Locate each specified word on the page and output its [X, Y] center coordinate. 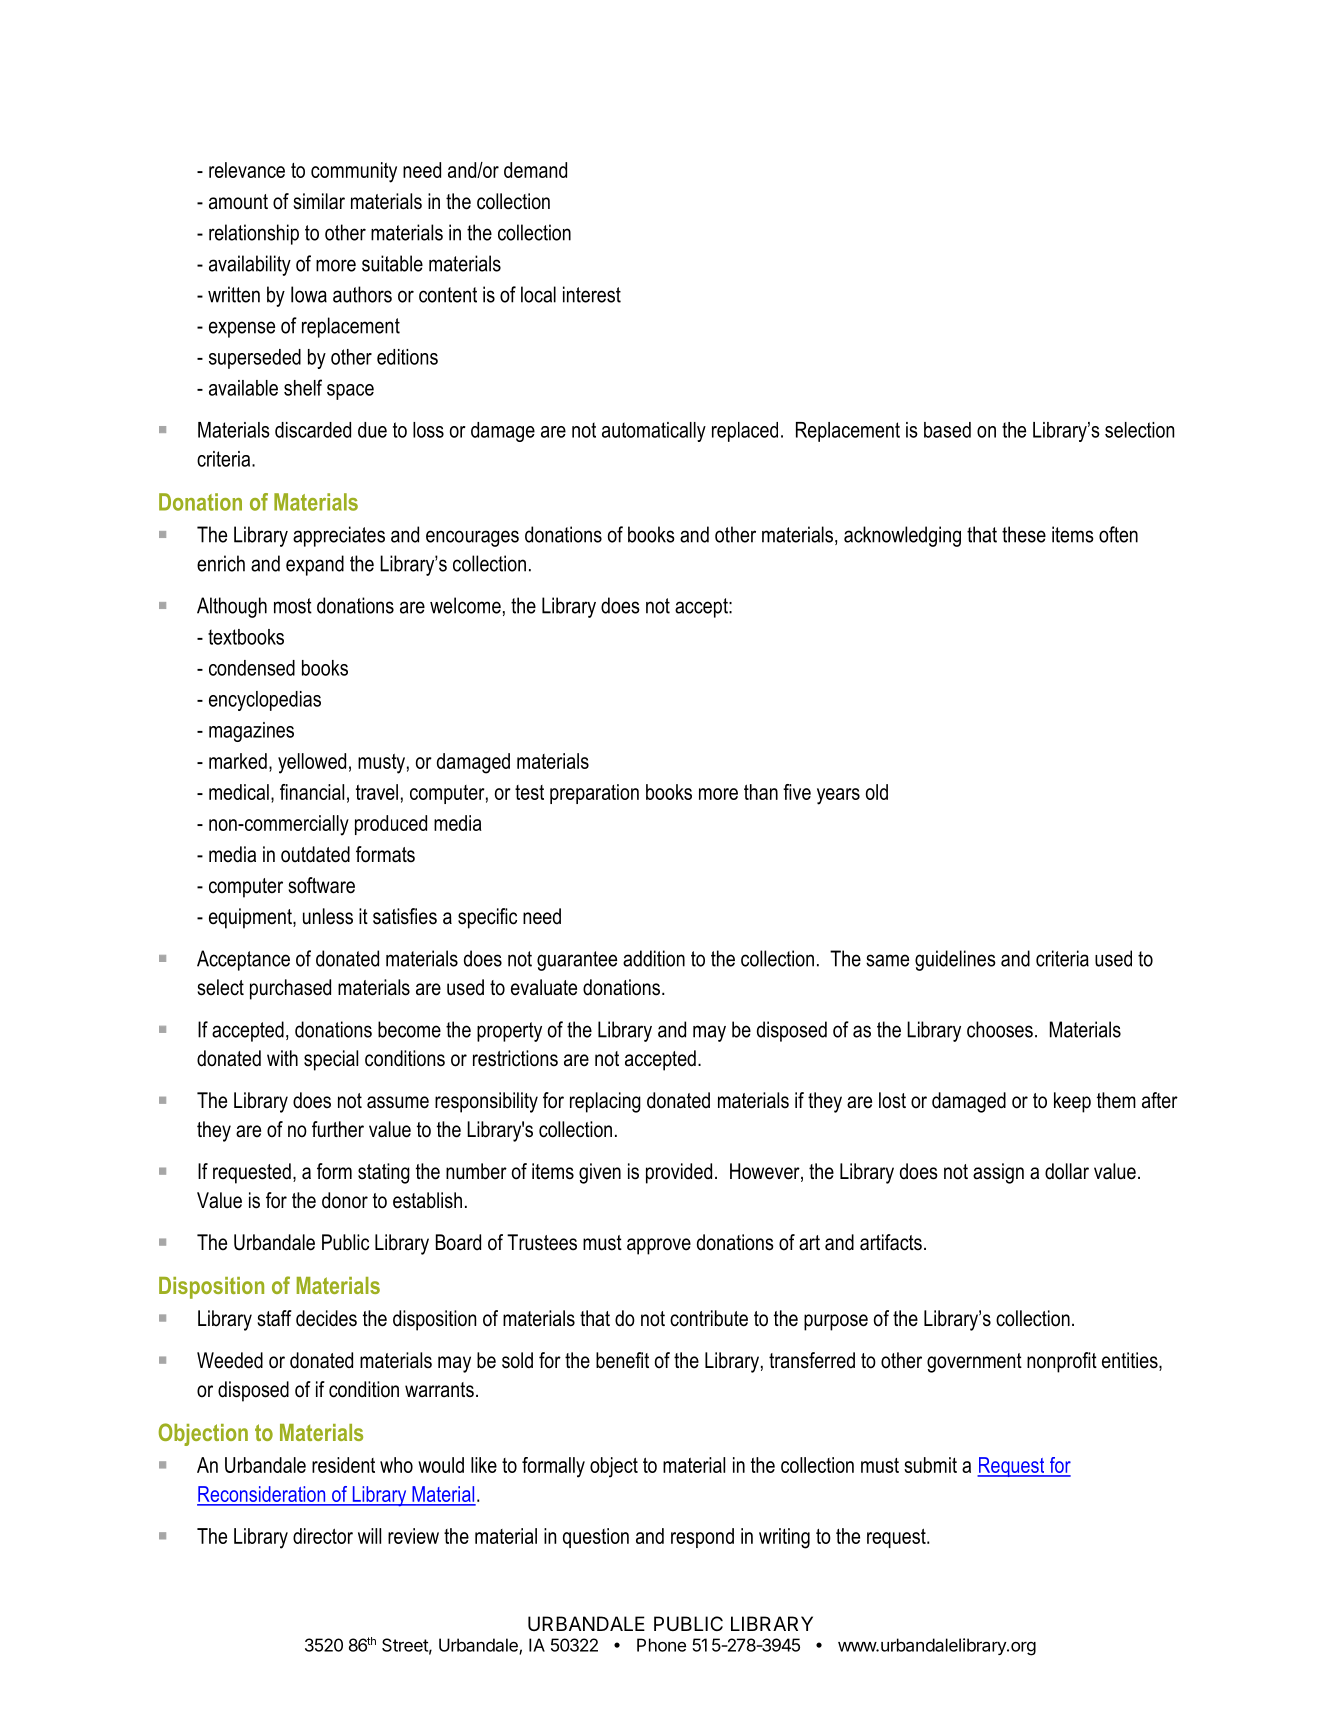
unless [328, 916]
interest [592, 294]
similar [319, 201]
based [947, 430]
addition [654, 958]
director [323, 1536]
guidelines [955, 960]
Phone [661, 1645]
